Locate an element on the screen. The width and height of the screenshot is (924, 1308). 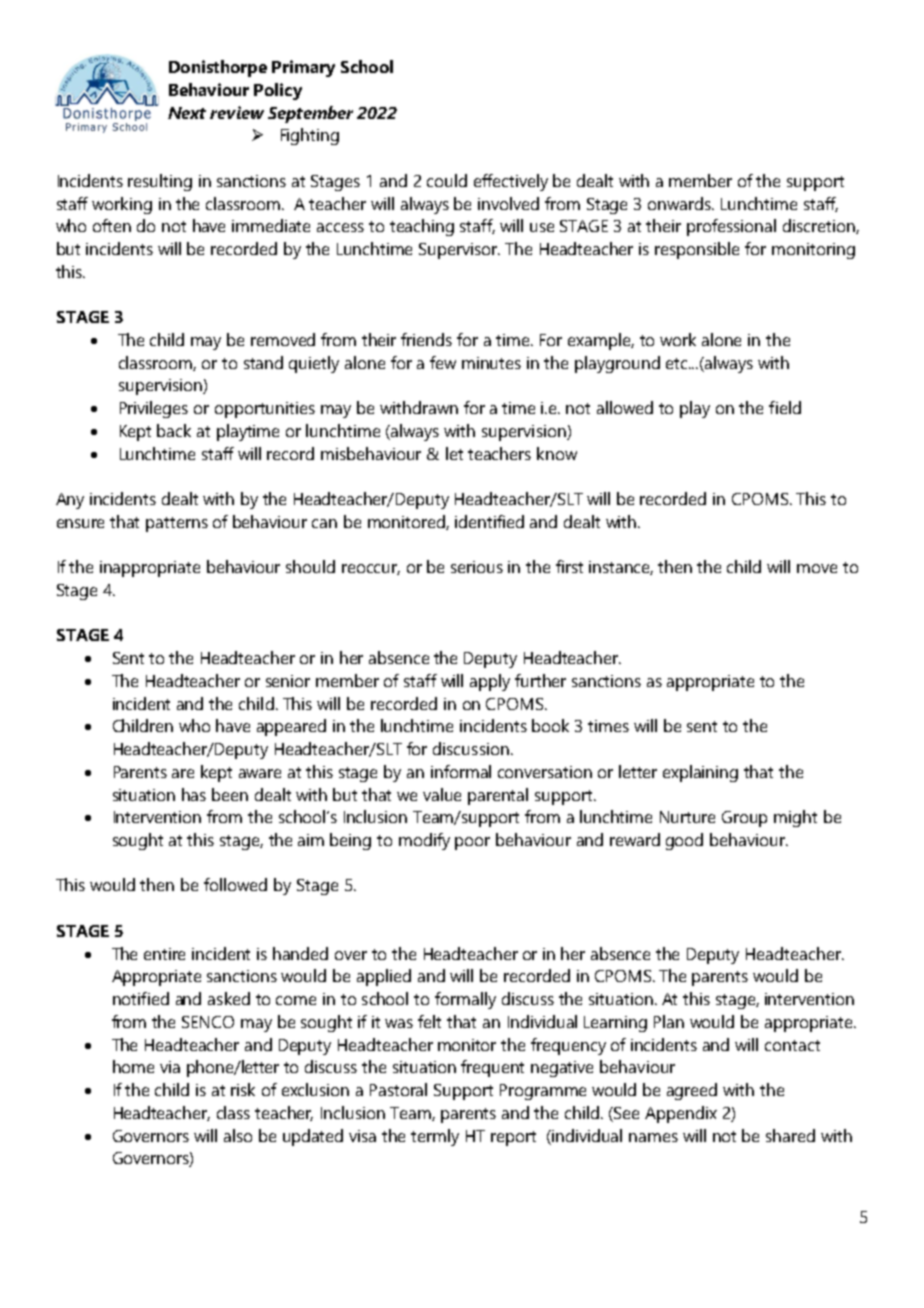
via is located at coordinates (170, 1067).
